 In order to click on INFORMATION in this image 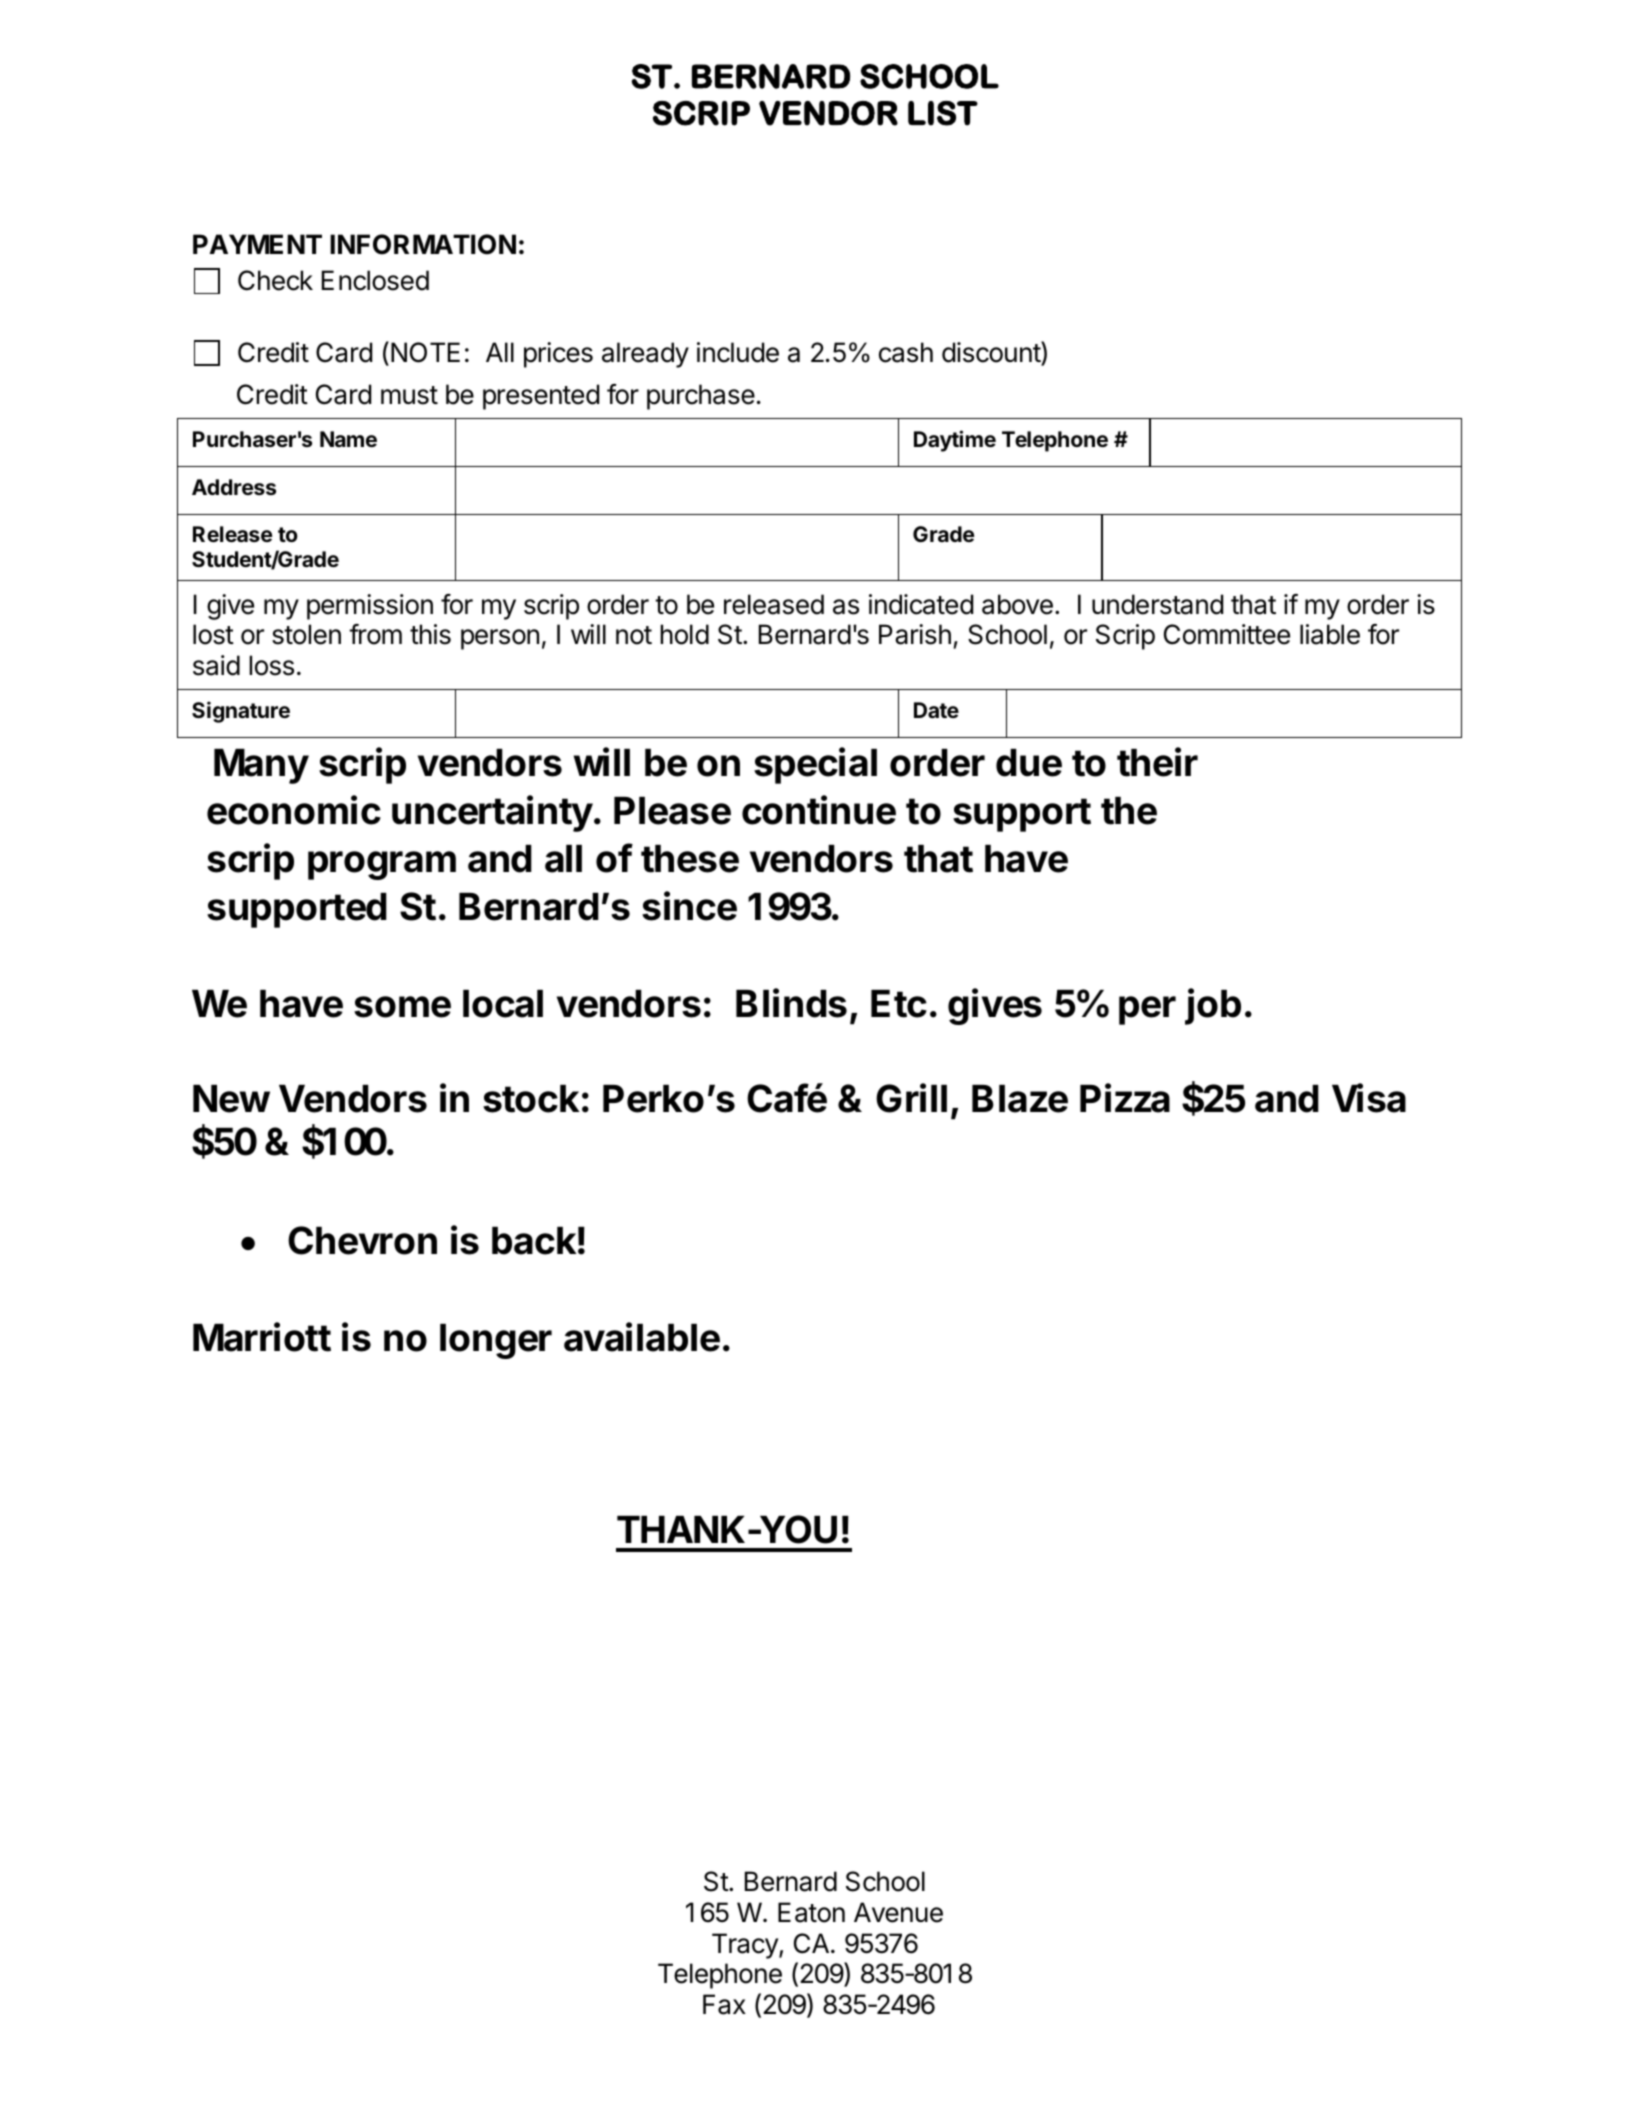, I will do `click(423, 244)`.
